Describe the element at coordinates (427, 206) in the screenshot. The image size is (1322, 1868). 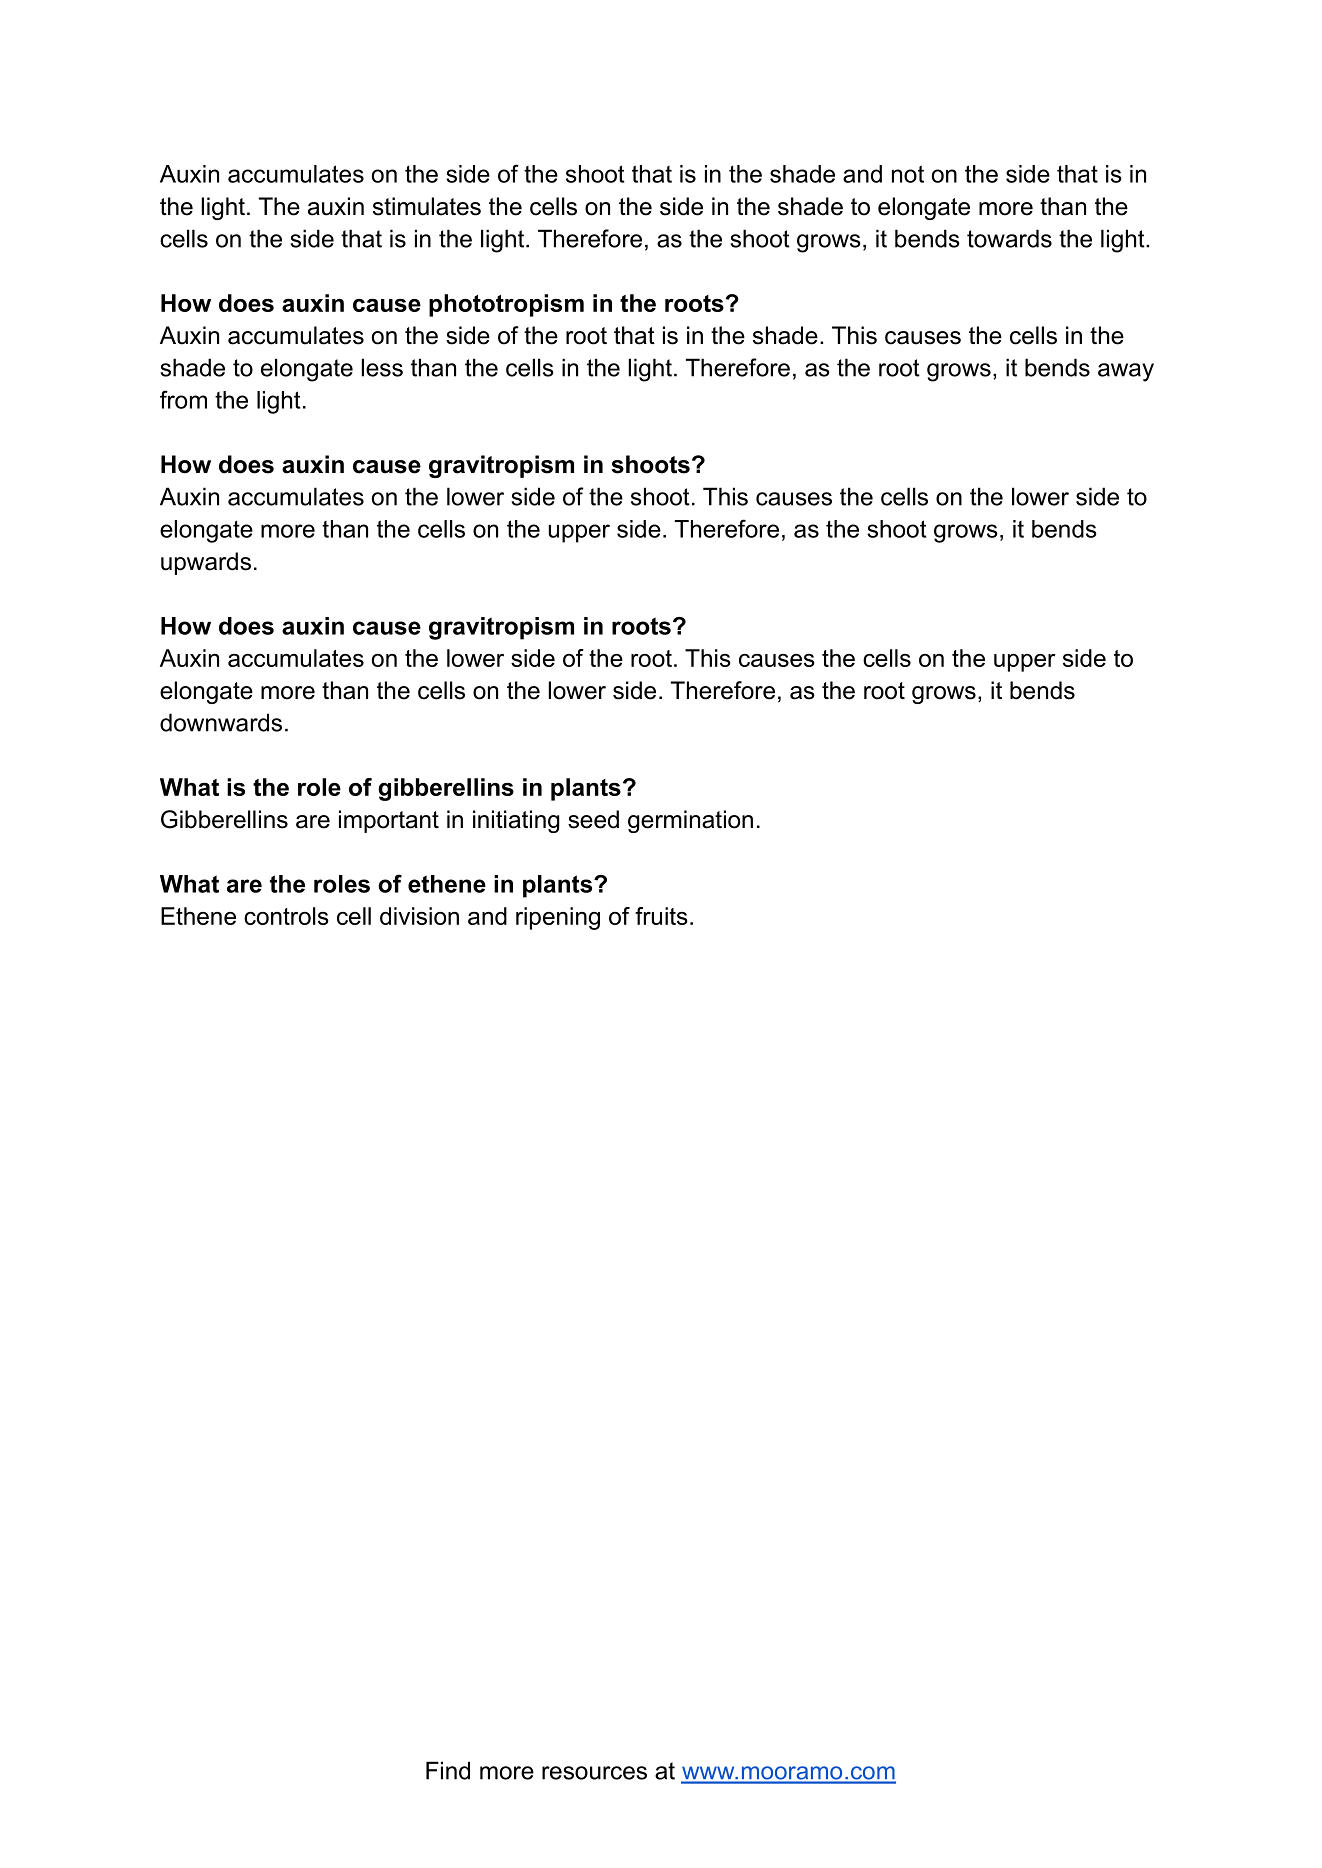
I see `stimulates` at that location.
